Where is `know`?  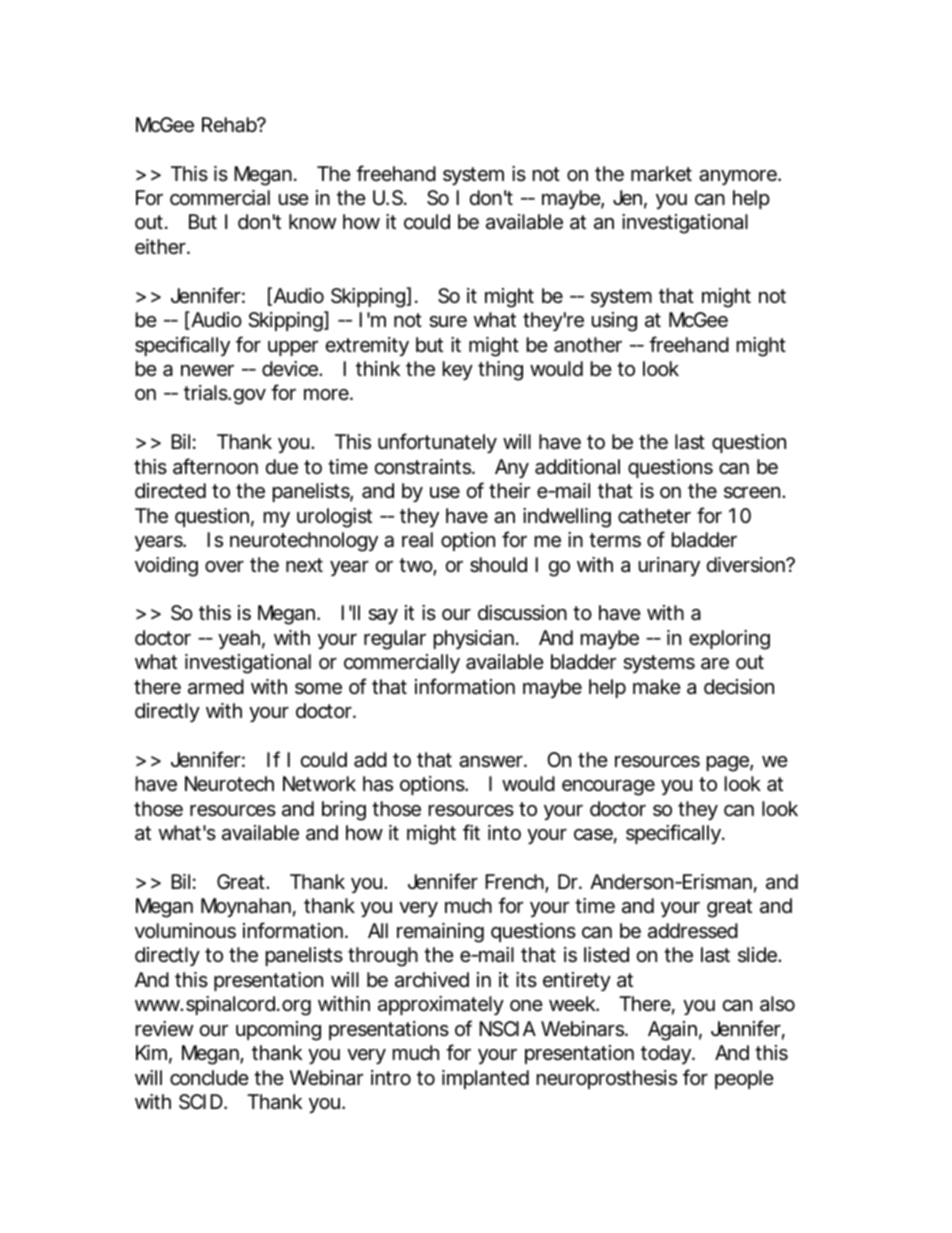 know is located at coordinates (312, 221).
